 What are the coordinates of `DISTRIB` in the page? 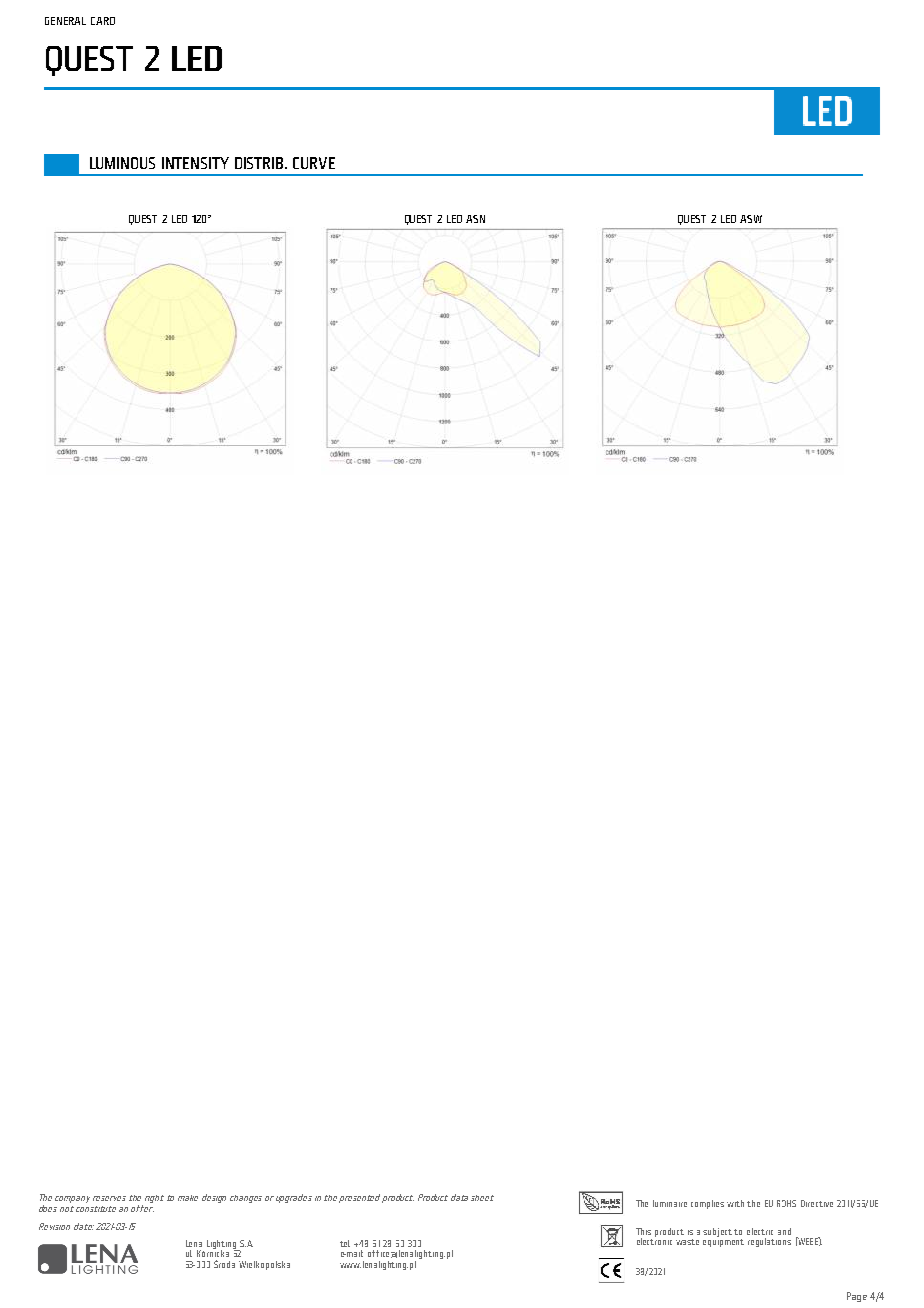 It's located at (260, 163).
